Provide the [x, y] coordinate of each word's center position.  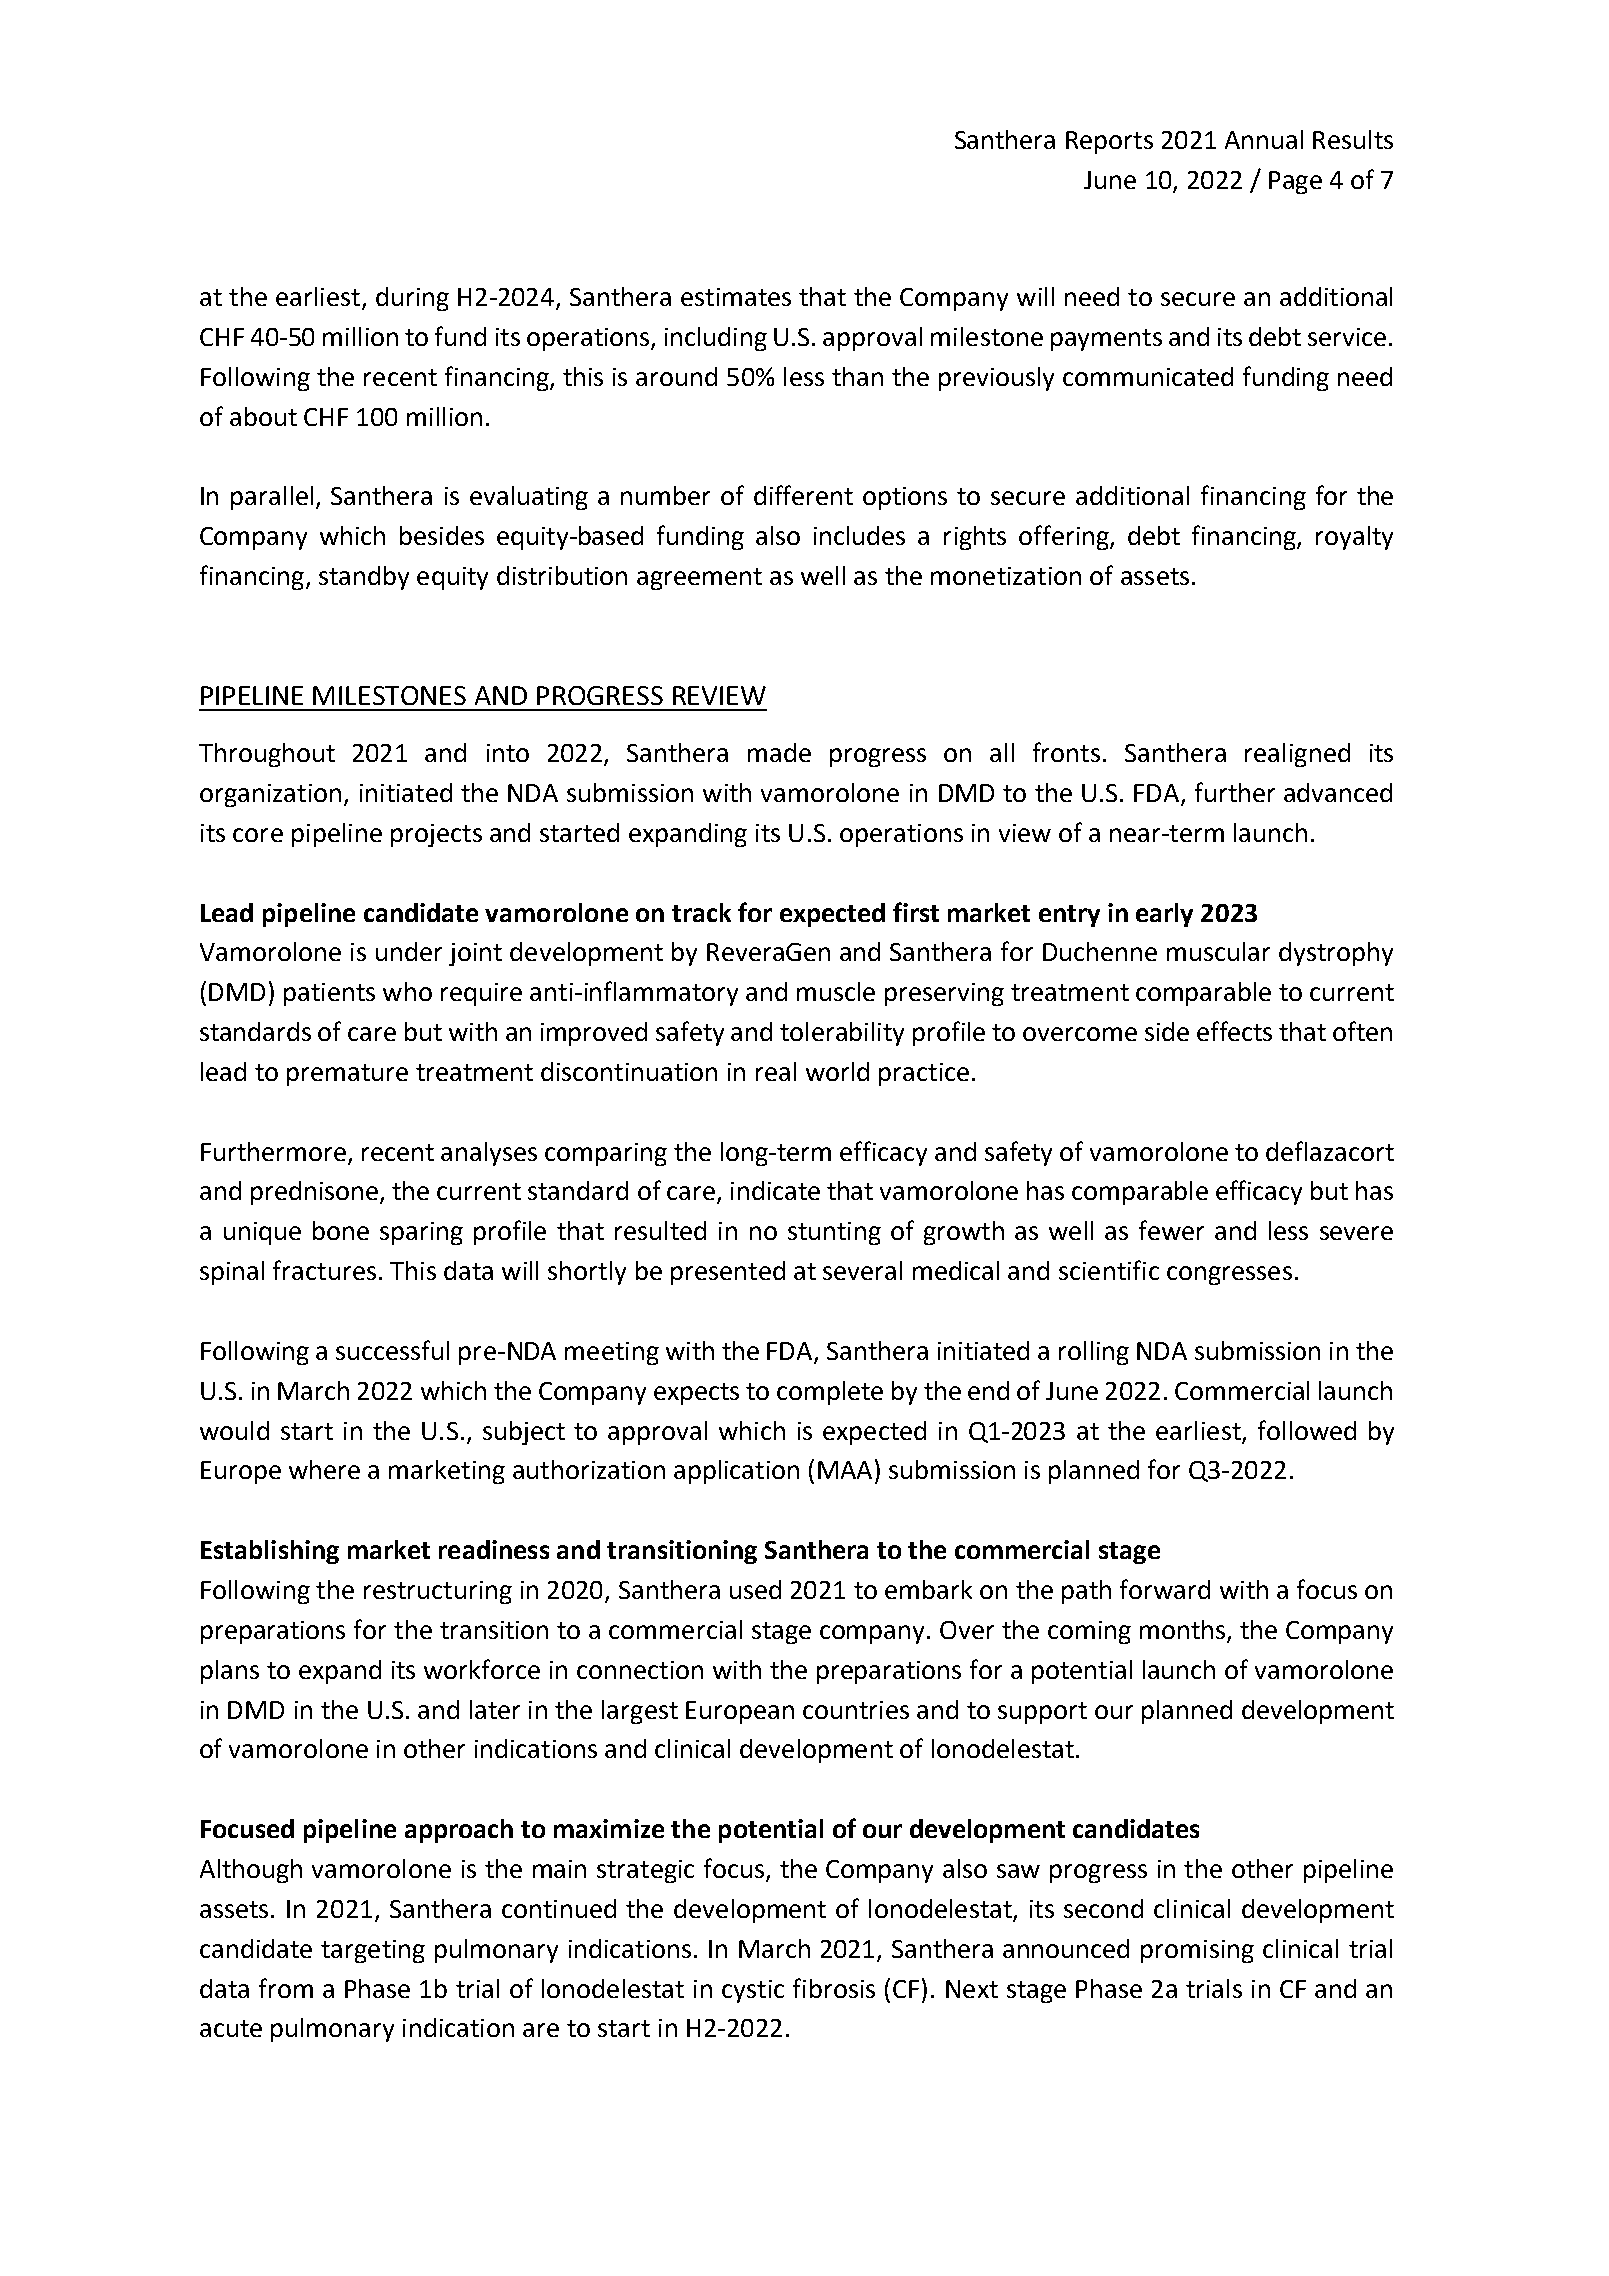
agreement [699, 579]
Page [1295, 182]
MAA [845, 1470]
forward [1165, 1589]
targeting [373, 1951]
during [412, 299]
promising [1197, 1951]
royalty [1354, 538]
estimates [736, 297]
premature [347, 1075]
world [837, 1071]
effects [1234, 1031]
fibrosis [834, 1988]
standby [364, 578]
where [324, 1469]
